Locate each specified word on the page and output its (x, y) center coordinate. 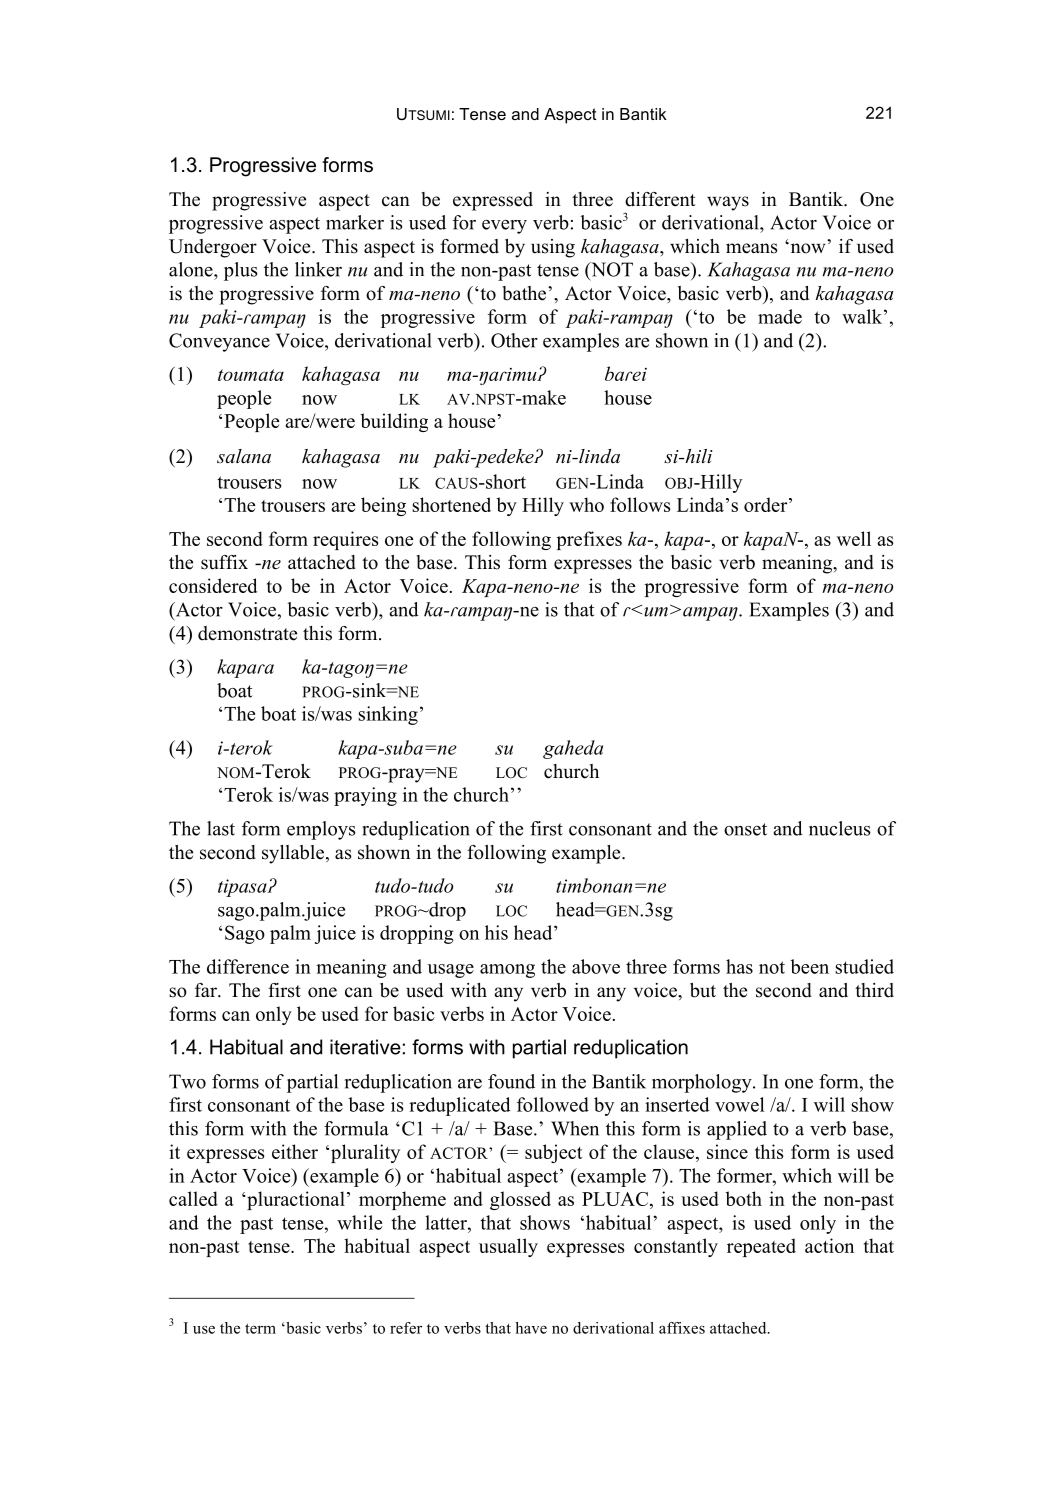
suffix (224, 562)
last (221, 828)
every (504, 227)
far (207, 990)
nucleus (840, 828)
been (809, 966)
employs (321, 830)
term (260, 1329)
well (854, 538)
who (586, 504)
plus (241, 271)
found (511, 1081)
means (752, 248)
